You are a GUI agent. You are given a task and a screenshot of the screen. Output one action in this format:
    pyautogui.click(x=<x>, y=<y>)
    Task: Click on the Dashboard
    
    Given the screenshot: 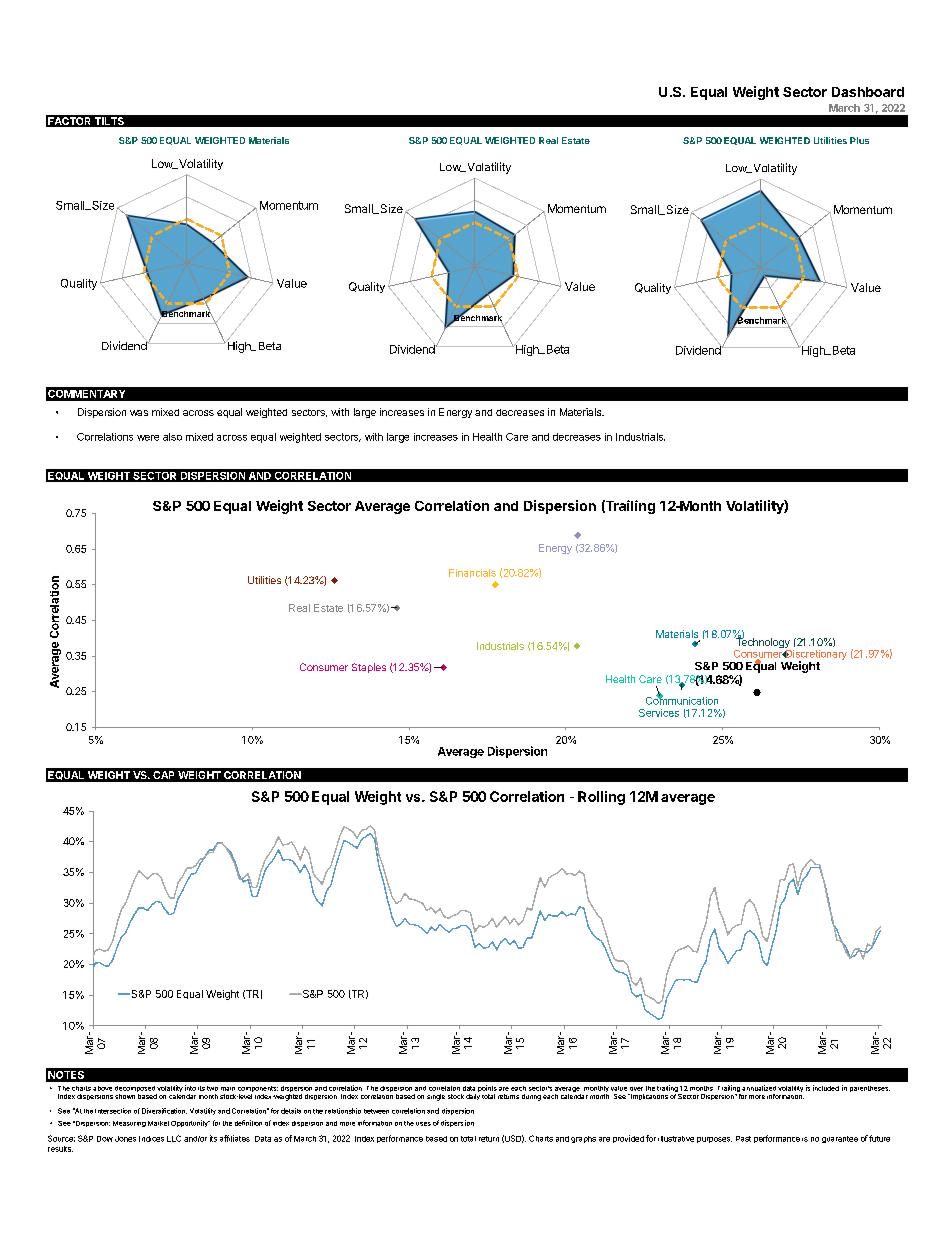 What is the action you would take?
    pyautogui.click(x=868, y=92)
